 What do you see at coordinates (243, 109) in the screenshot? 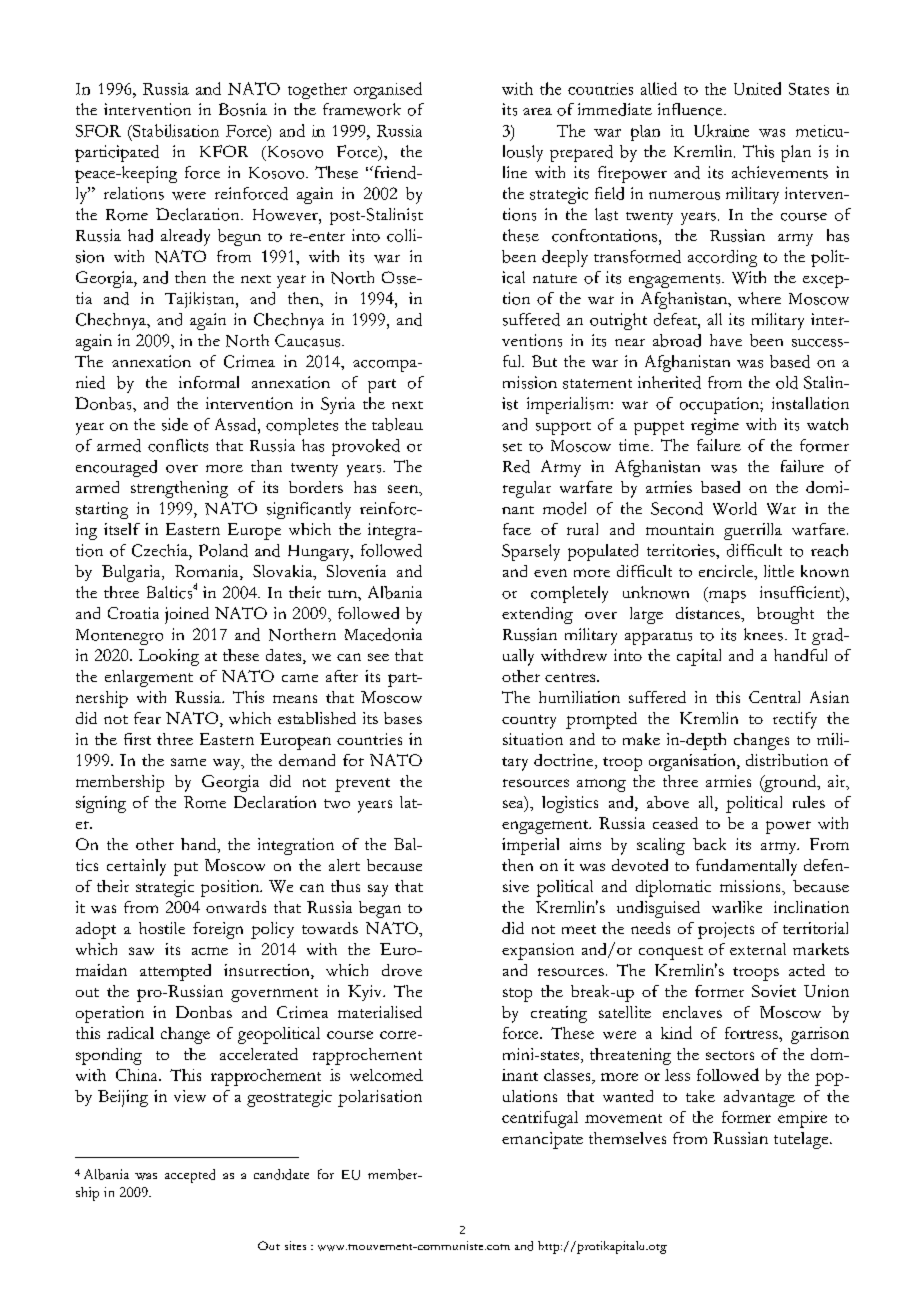
I see `Bosnia` at bounding box center [243, 109].
